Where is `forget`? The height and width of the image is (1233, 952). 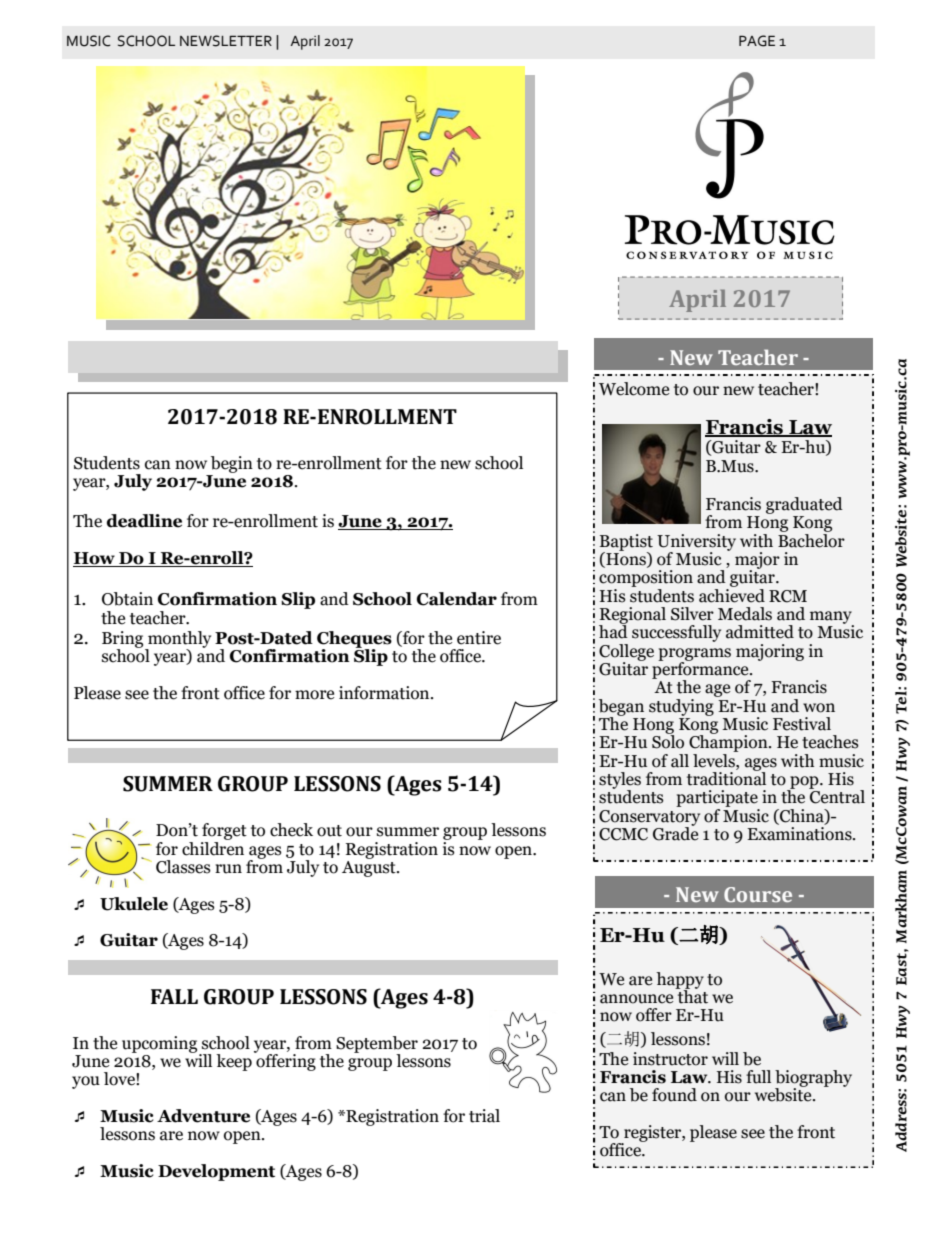 forget is located at coordinates (224, 833).
